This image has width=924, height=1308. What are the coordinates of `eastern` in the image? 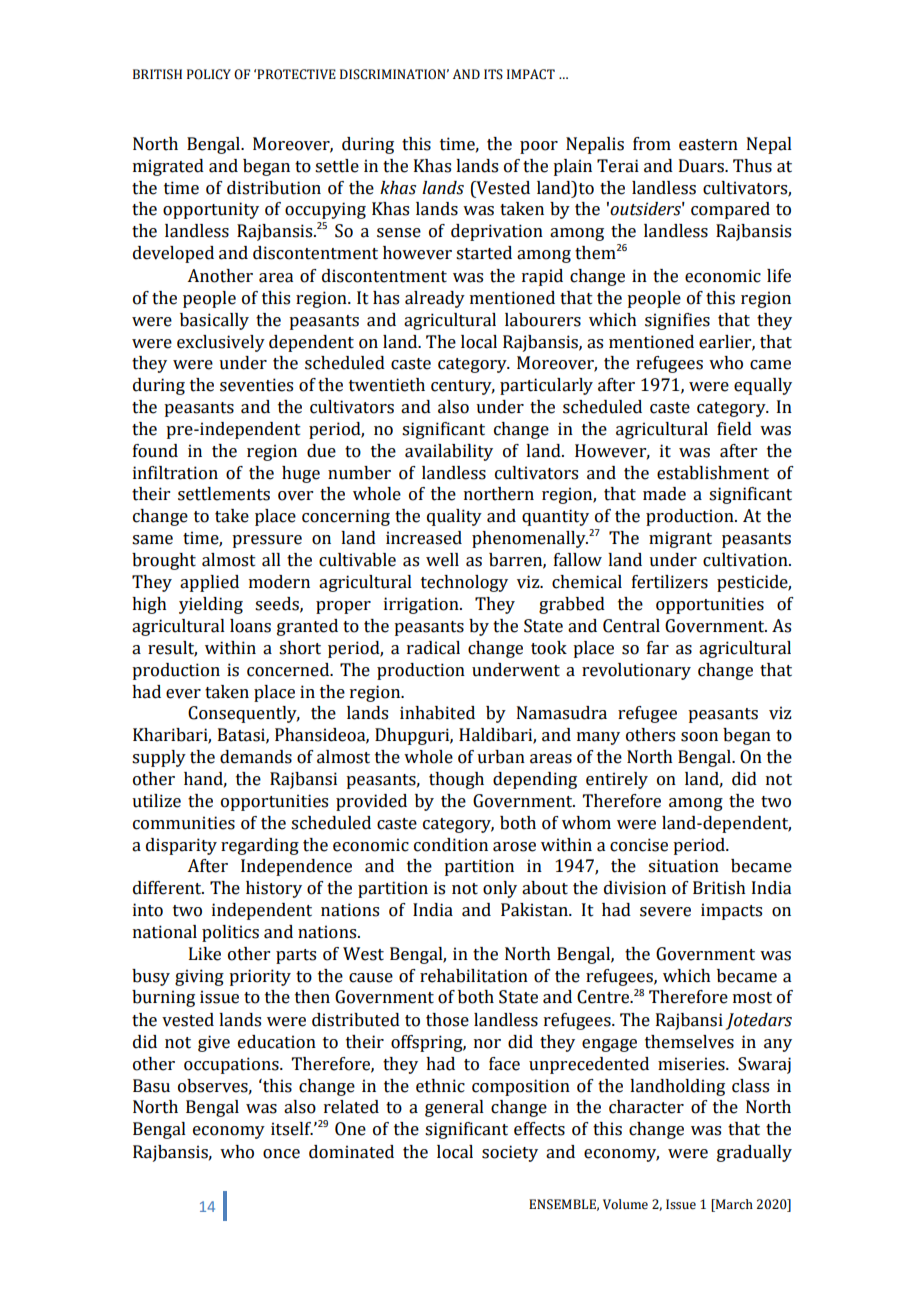 It's located at (708, 145).
